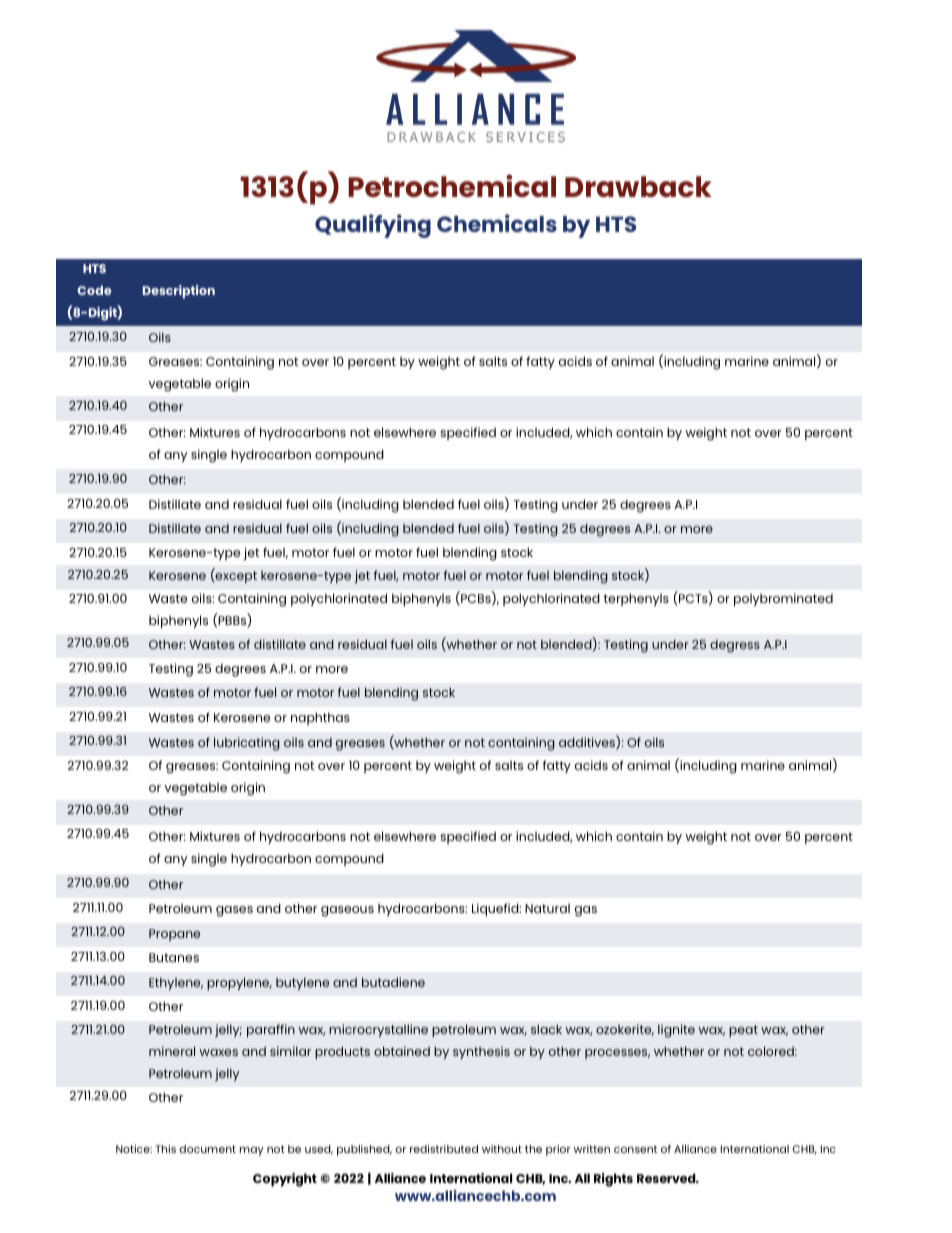  What do you see at coordinates (179, 292) in the page?
I see `Description` at bounding box center [179, 292].
